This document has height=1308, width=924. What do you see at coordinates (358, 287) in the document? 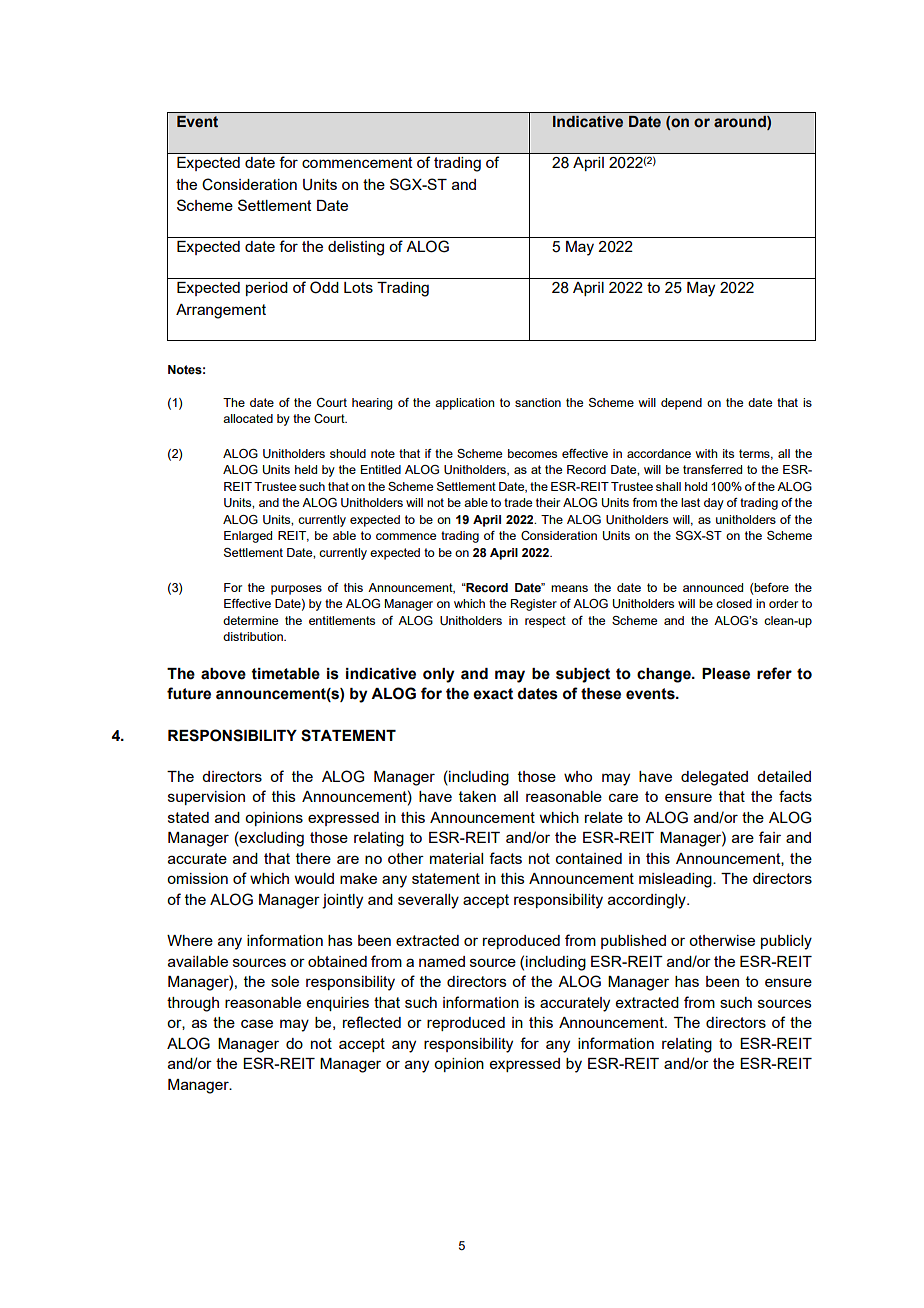
I see `Lots` at bounding box center [358, 287].
